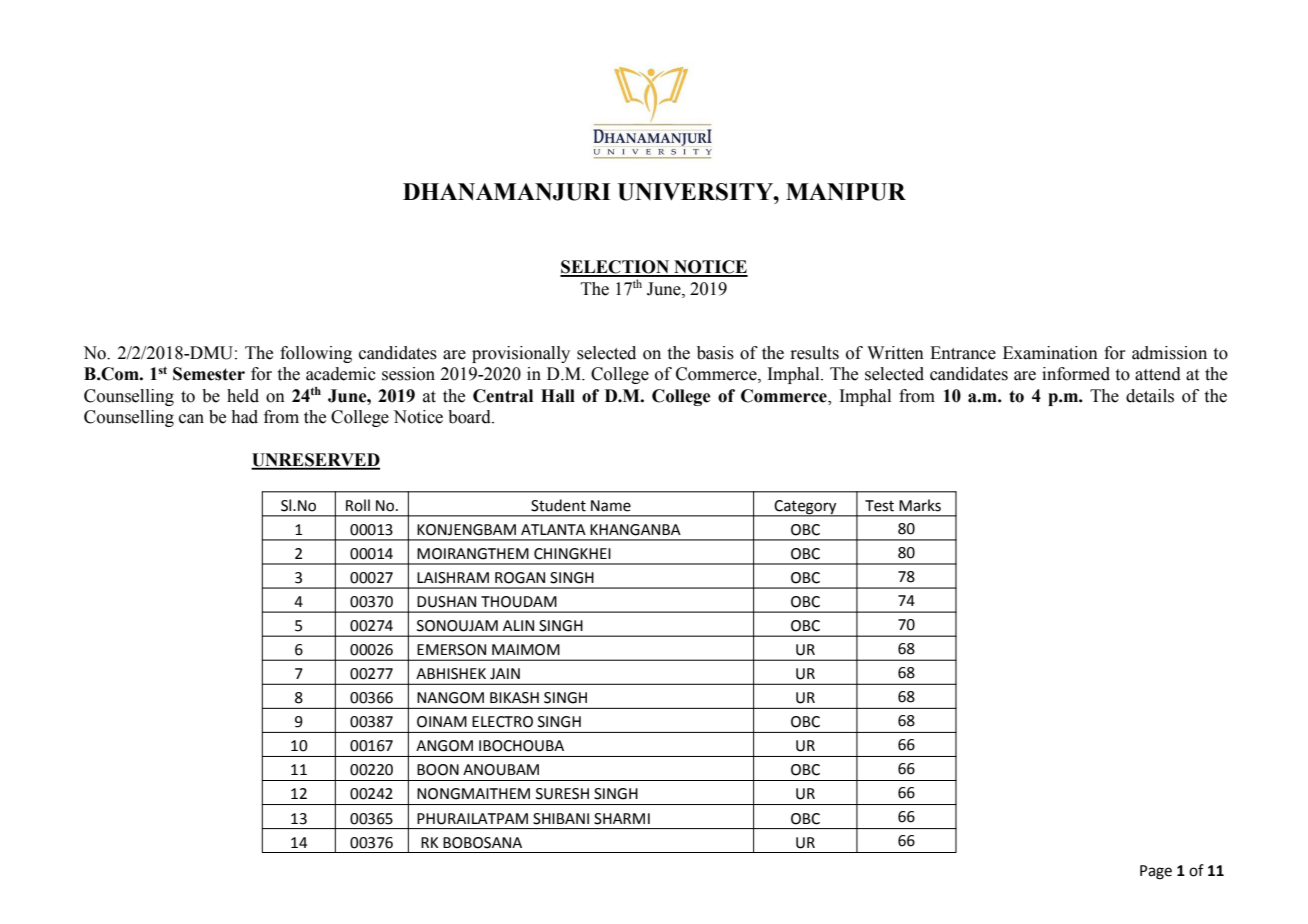 The width and height of the screenshot is (1308, 924). What do you see at coordinates (451, 650) in the screenshot?
I see `EMERSON` at bounding box center [451, 650].
